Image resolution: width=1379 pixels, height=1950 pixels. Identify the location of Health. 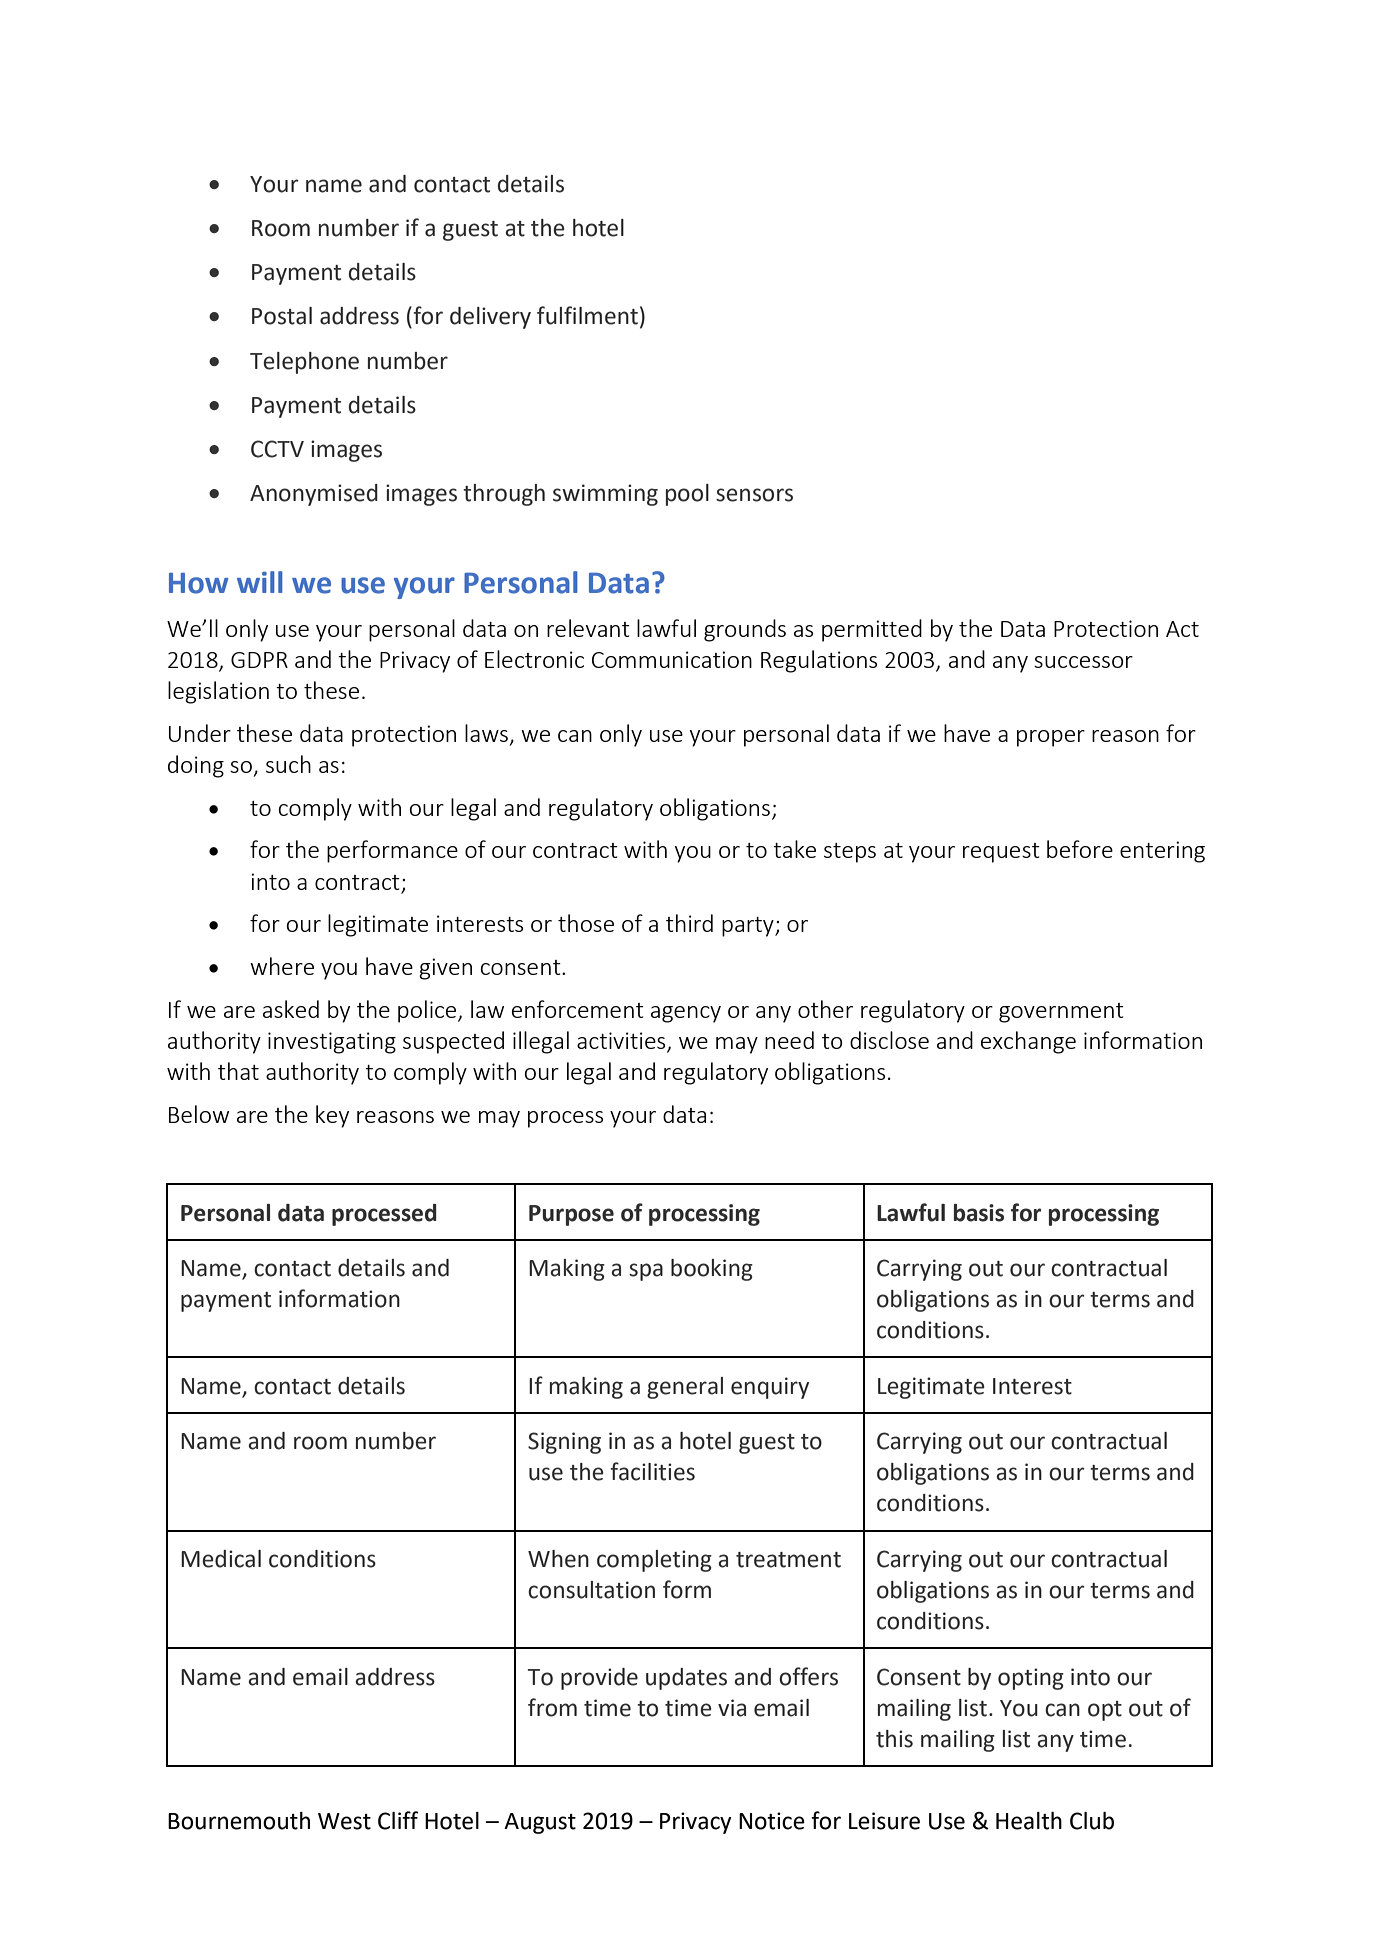
(1029, 1821).
